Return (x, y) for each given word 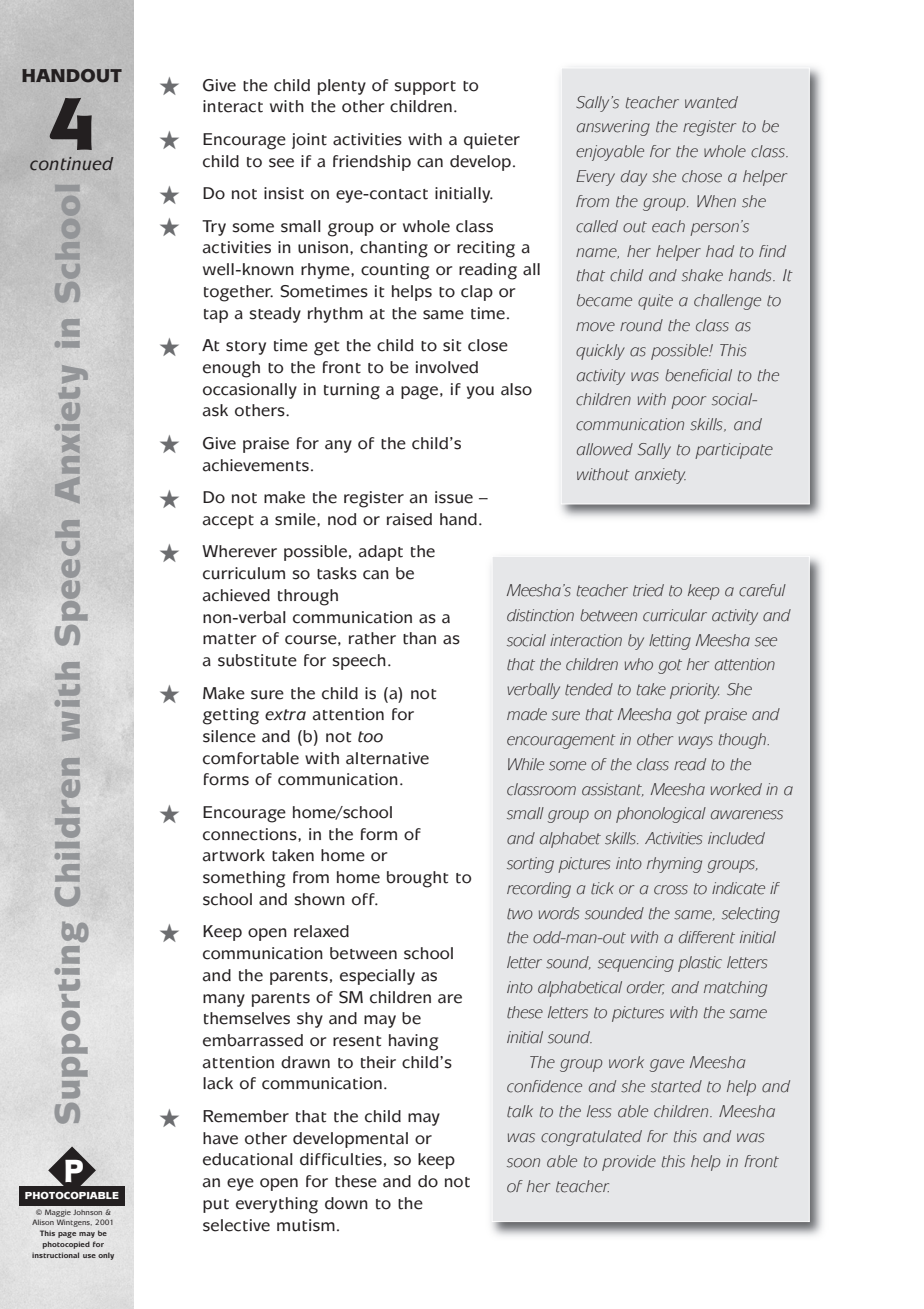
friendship (372, 163)
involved (447, 367)
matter (229, 639)
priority (694, 691)
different (707, 937)
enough (231, 369)
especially (377, 977)
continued (71, 164)
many (224, 1000)
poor (688, 402)
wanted (711, 102)
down (346, 1203)
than (419, 638)
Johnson (87, 1212)
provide (629, 1163)
